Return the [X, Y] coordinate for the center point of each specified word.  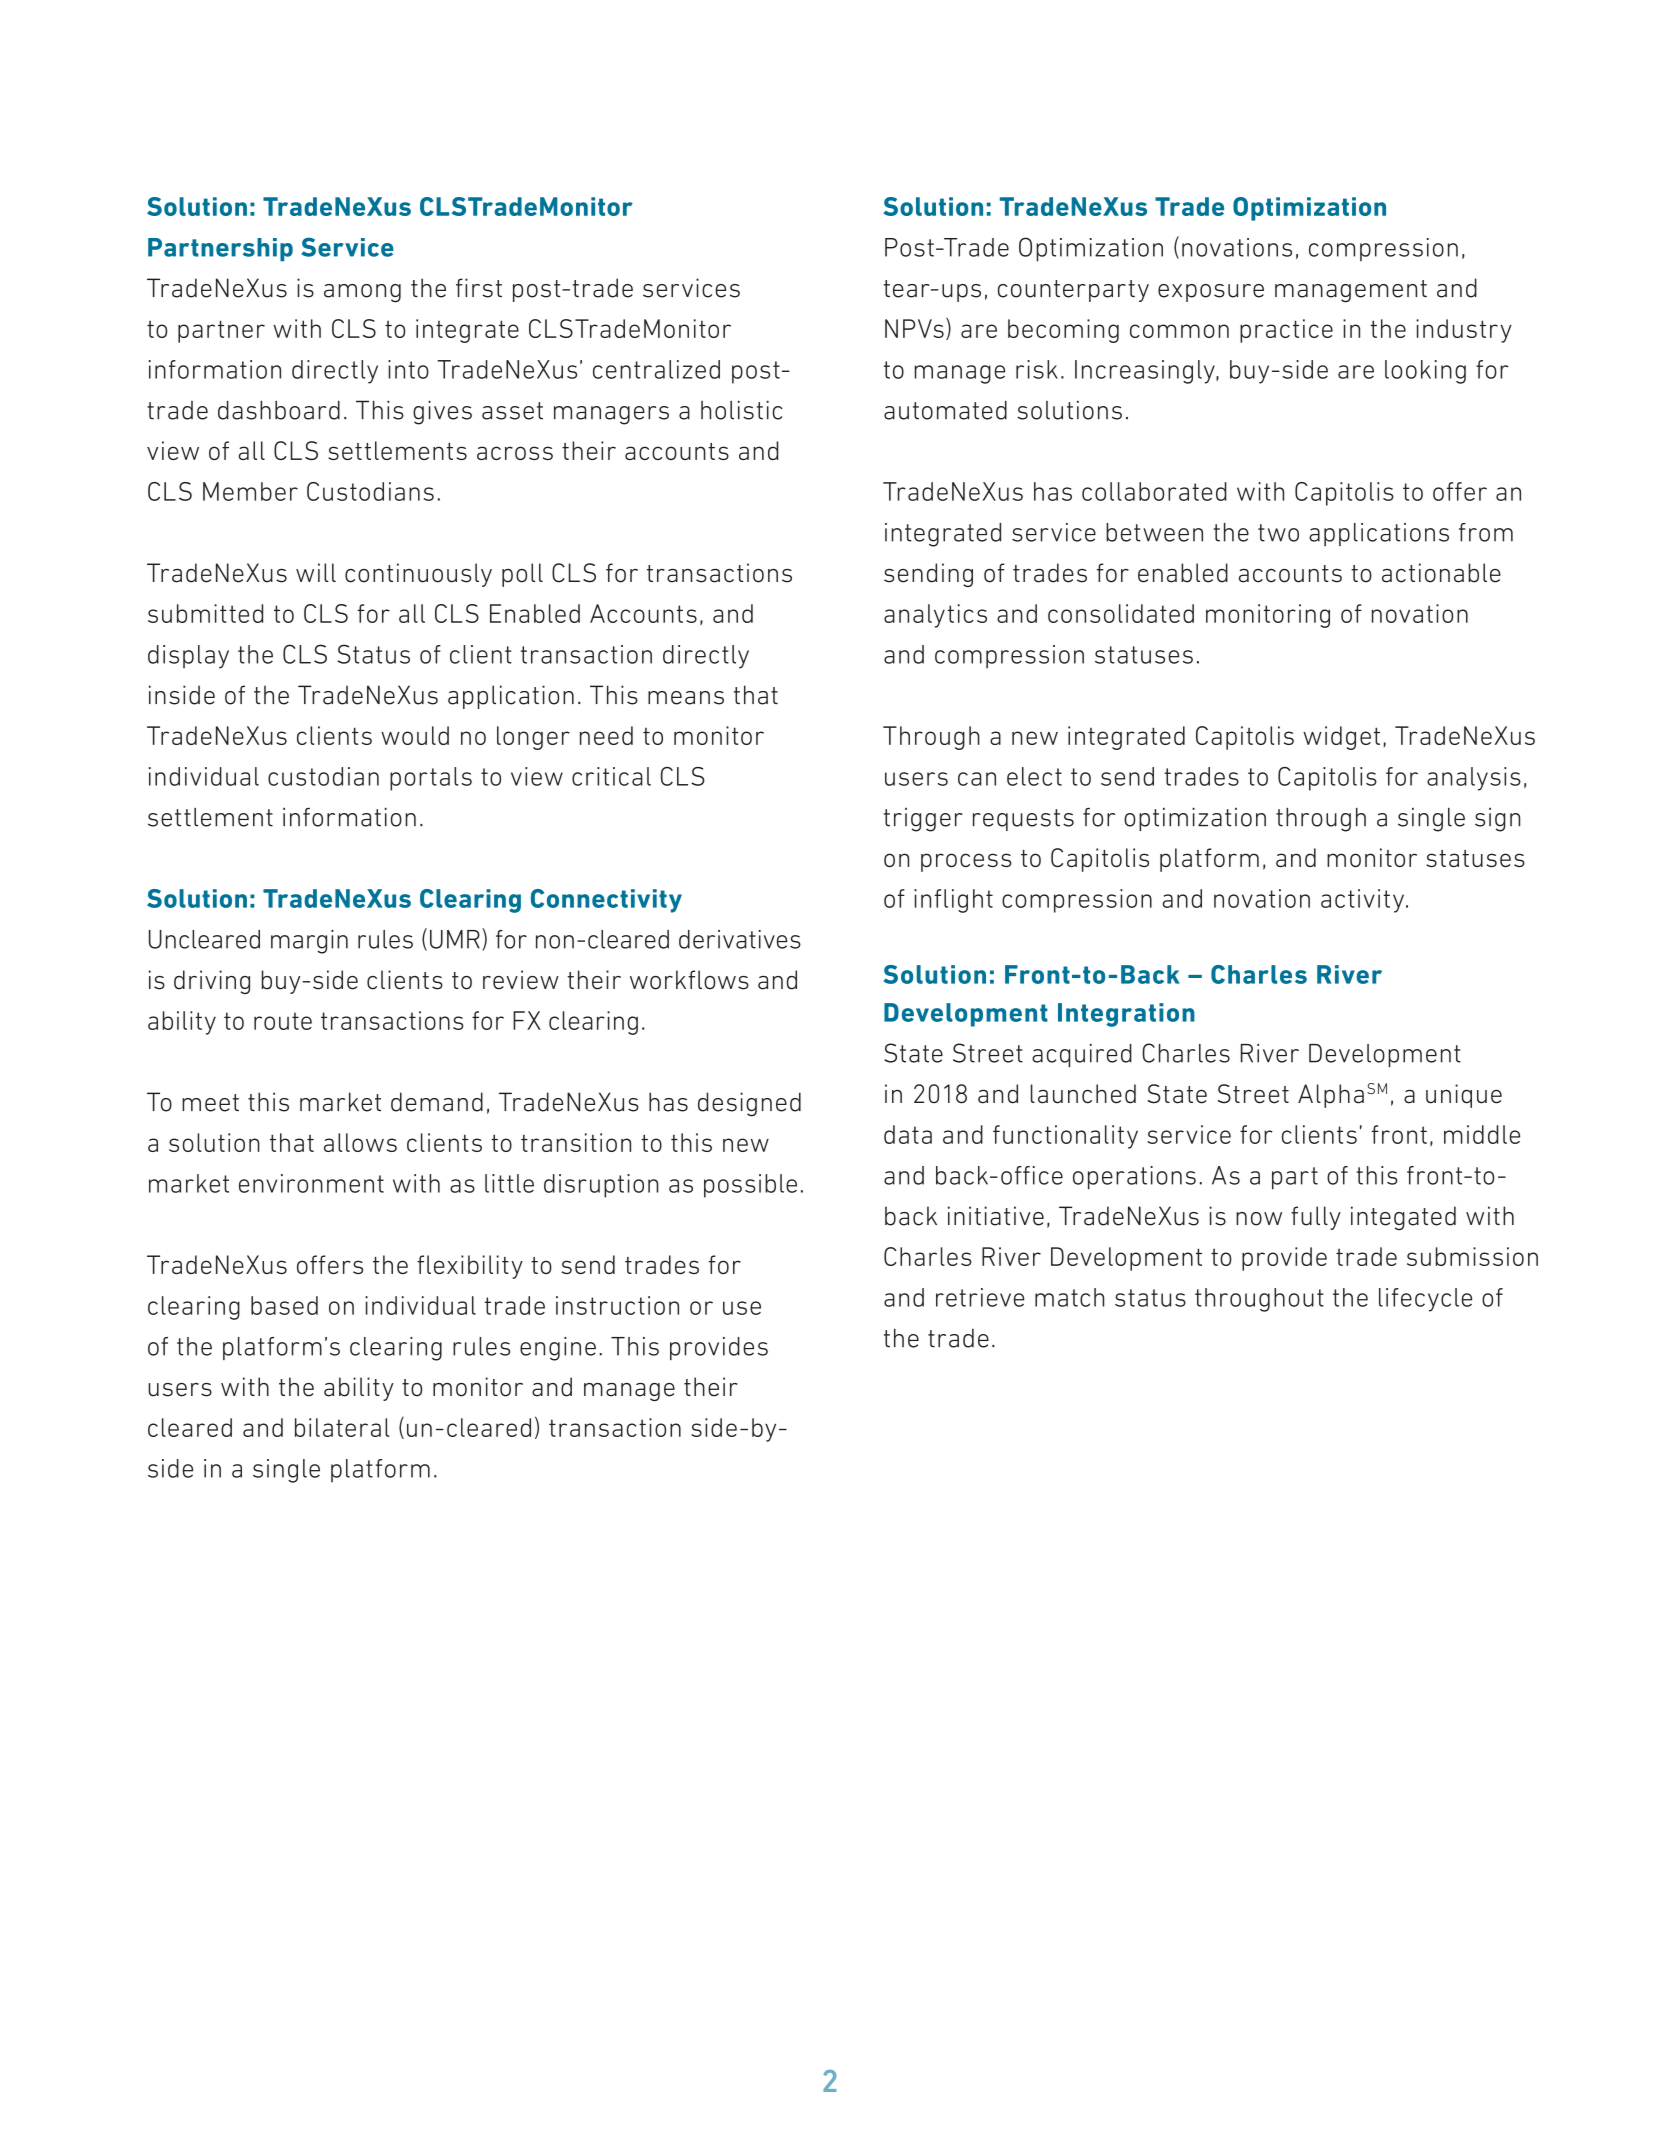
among [362, 293]
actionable [1441, 573]
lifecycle [1425, 1300]
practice [1286, 331]
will [316, 572]
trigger [923, 820]
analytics [935, 616]
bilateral [342, 1427]
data [908, 1134]
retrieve [980, 1297]
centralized [656, 369]
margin [309, 942]
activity [1364, 901]
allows [360, 1142]
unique [1464, 1096]
